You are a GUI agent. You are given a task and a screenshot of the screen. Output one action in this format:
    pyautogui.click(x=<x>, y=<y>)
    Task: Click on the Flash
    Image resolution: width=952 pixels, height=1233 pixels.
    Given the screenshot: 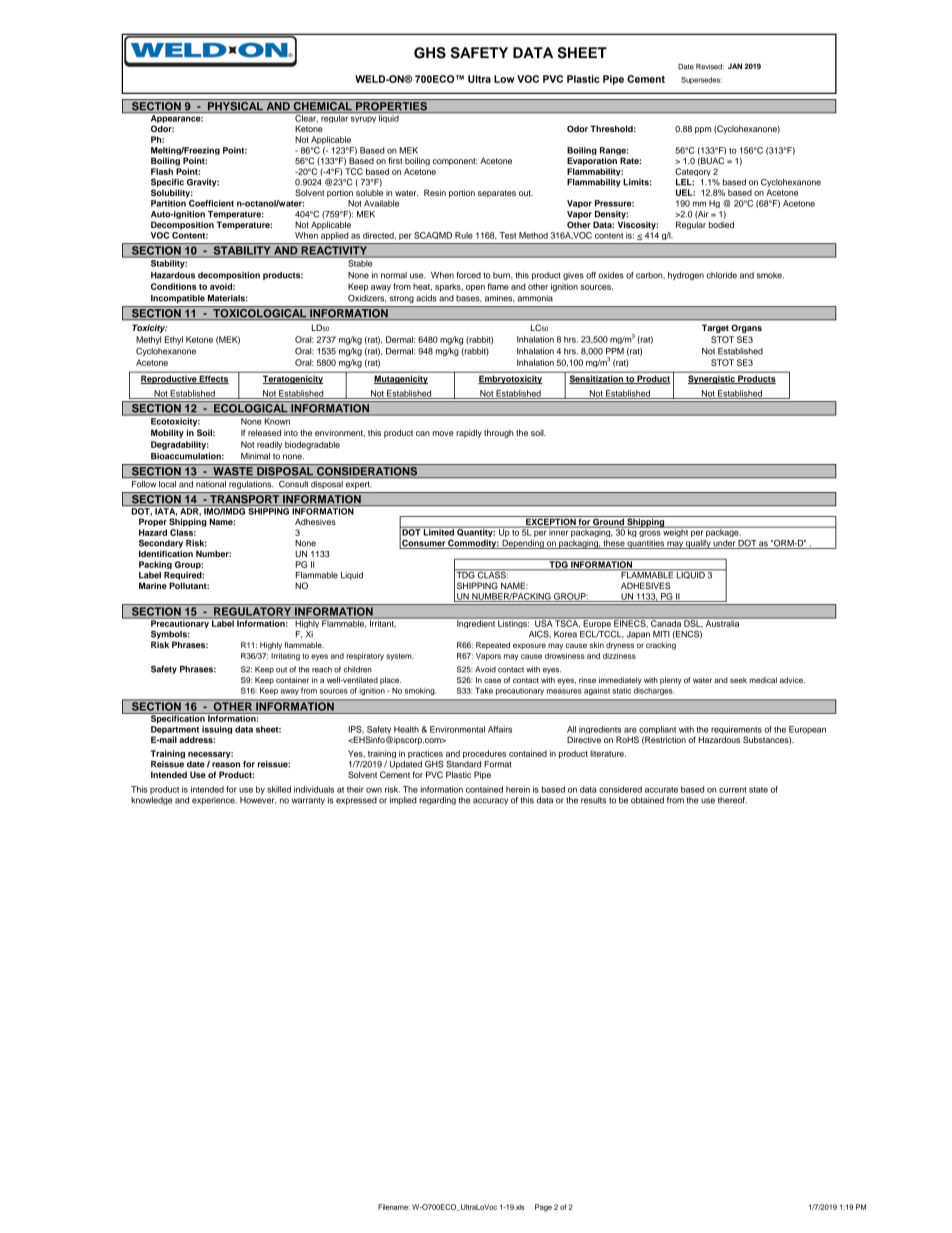 What is the action you would take?
    pyautogui.click(x=162, y=171)
